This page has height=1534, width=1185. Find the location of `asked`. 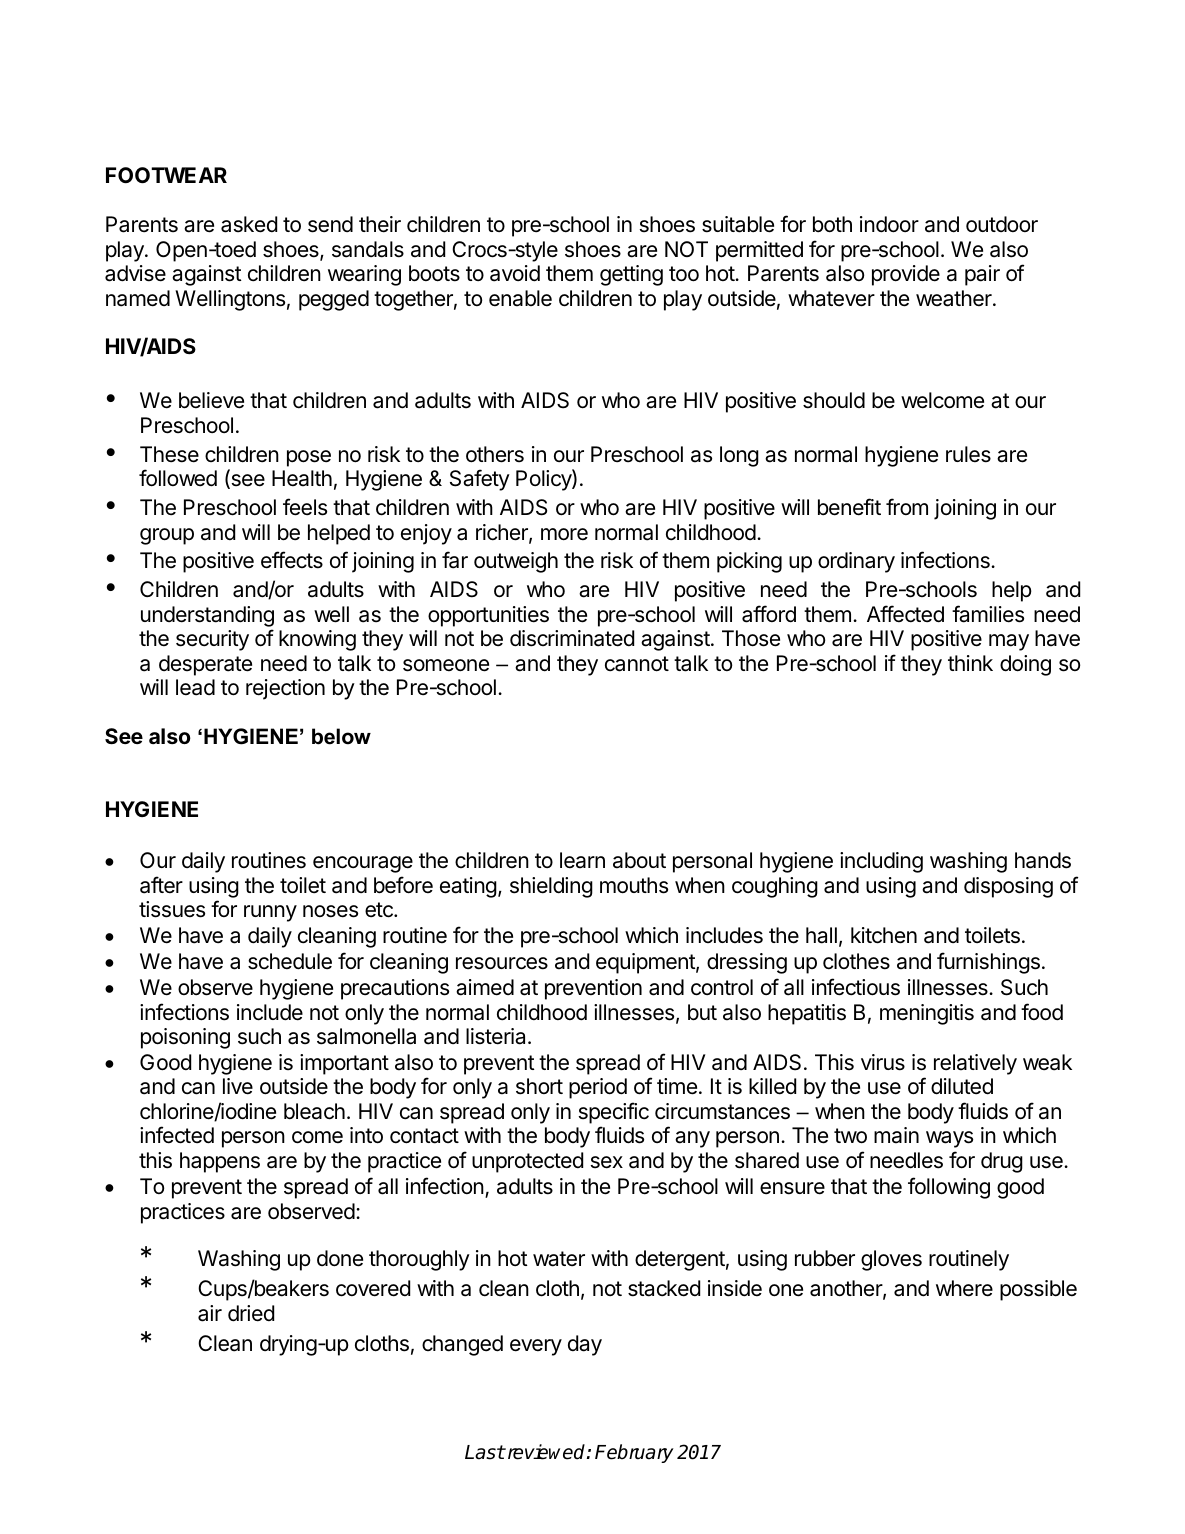

asked is located at coordinates (249, 224).
